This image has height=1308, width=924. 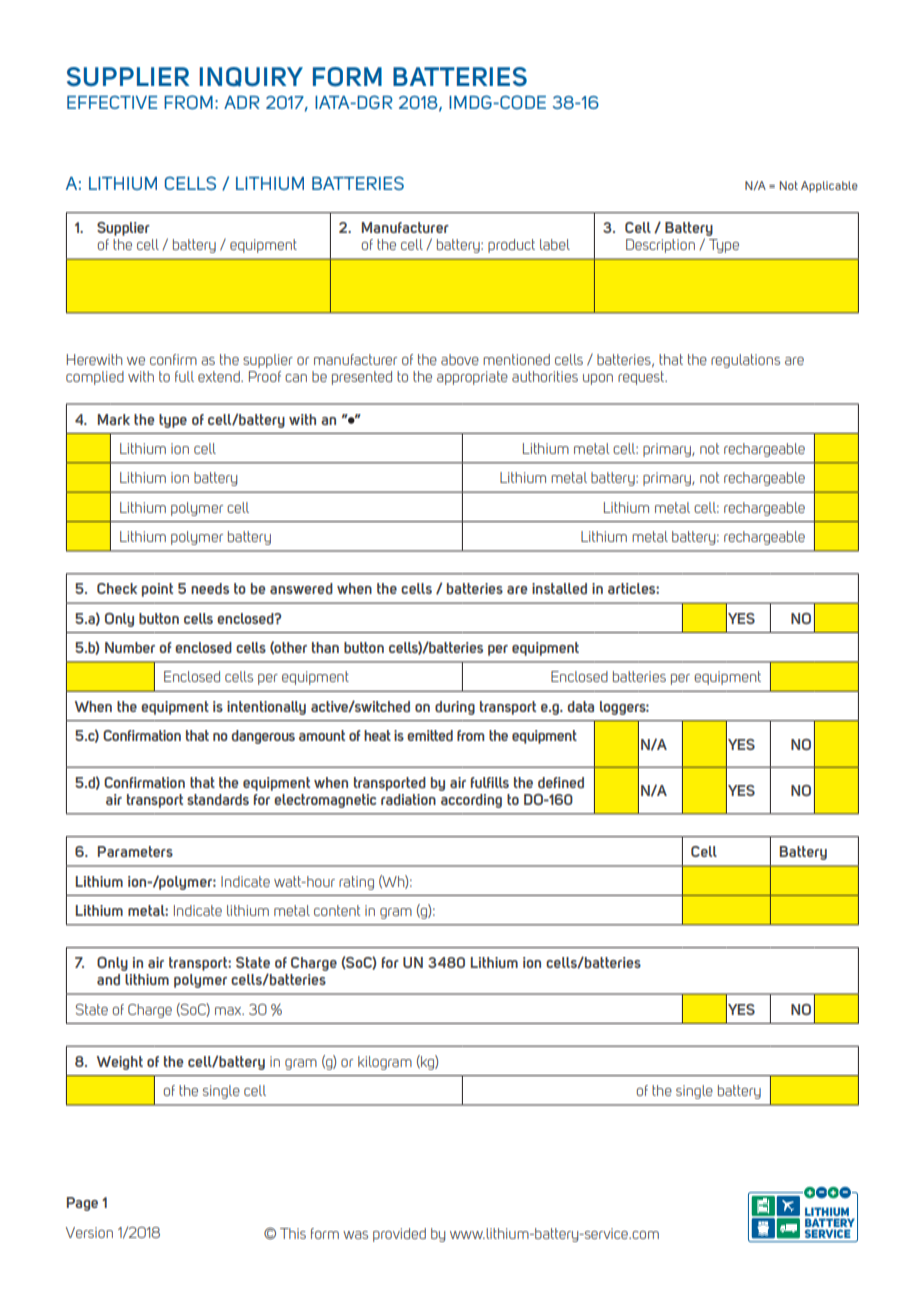 What do you see at coordinates (471, 801) in the image?
I see `according` at bounding box center [471, 801].
